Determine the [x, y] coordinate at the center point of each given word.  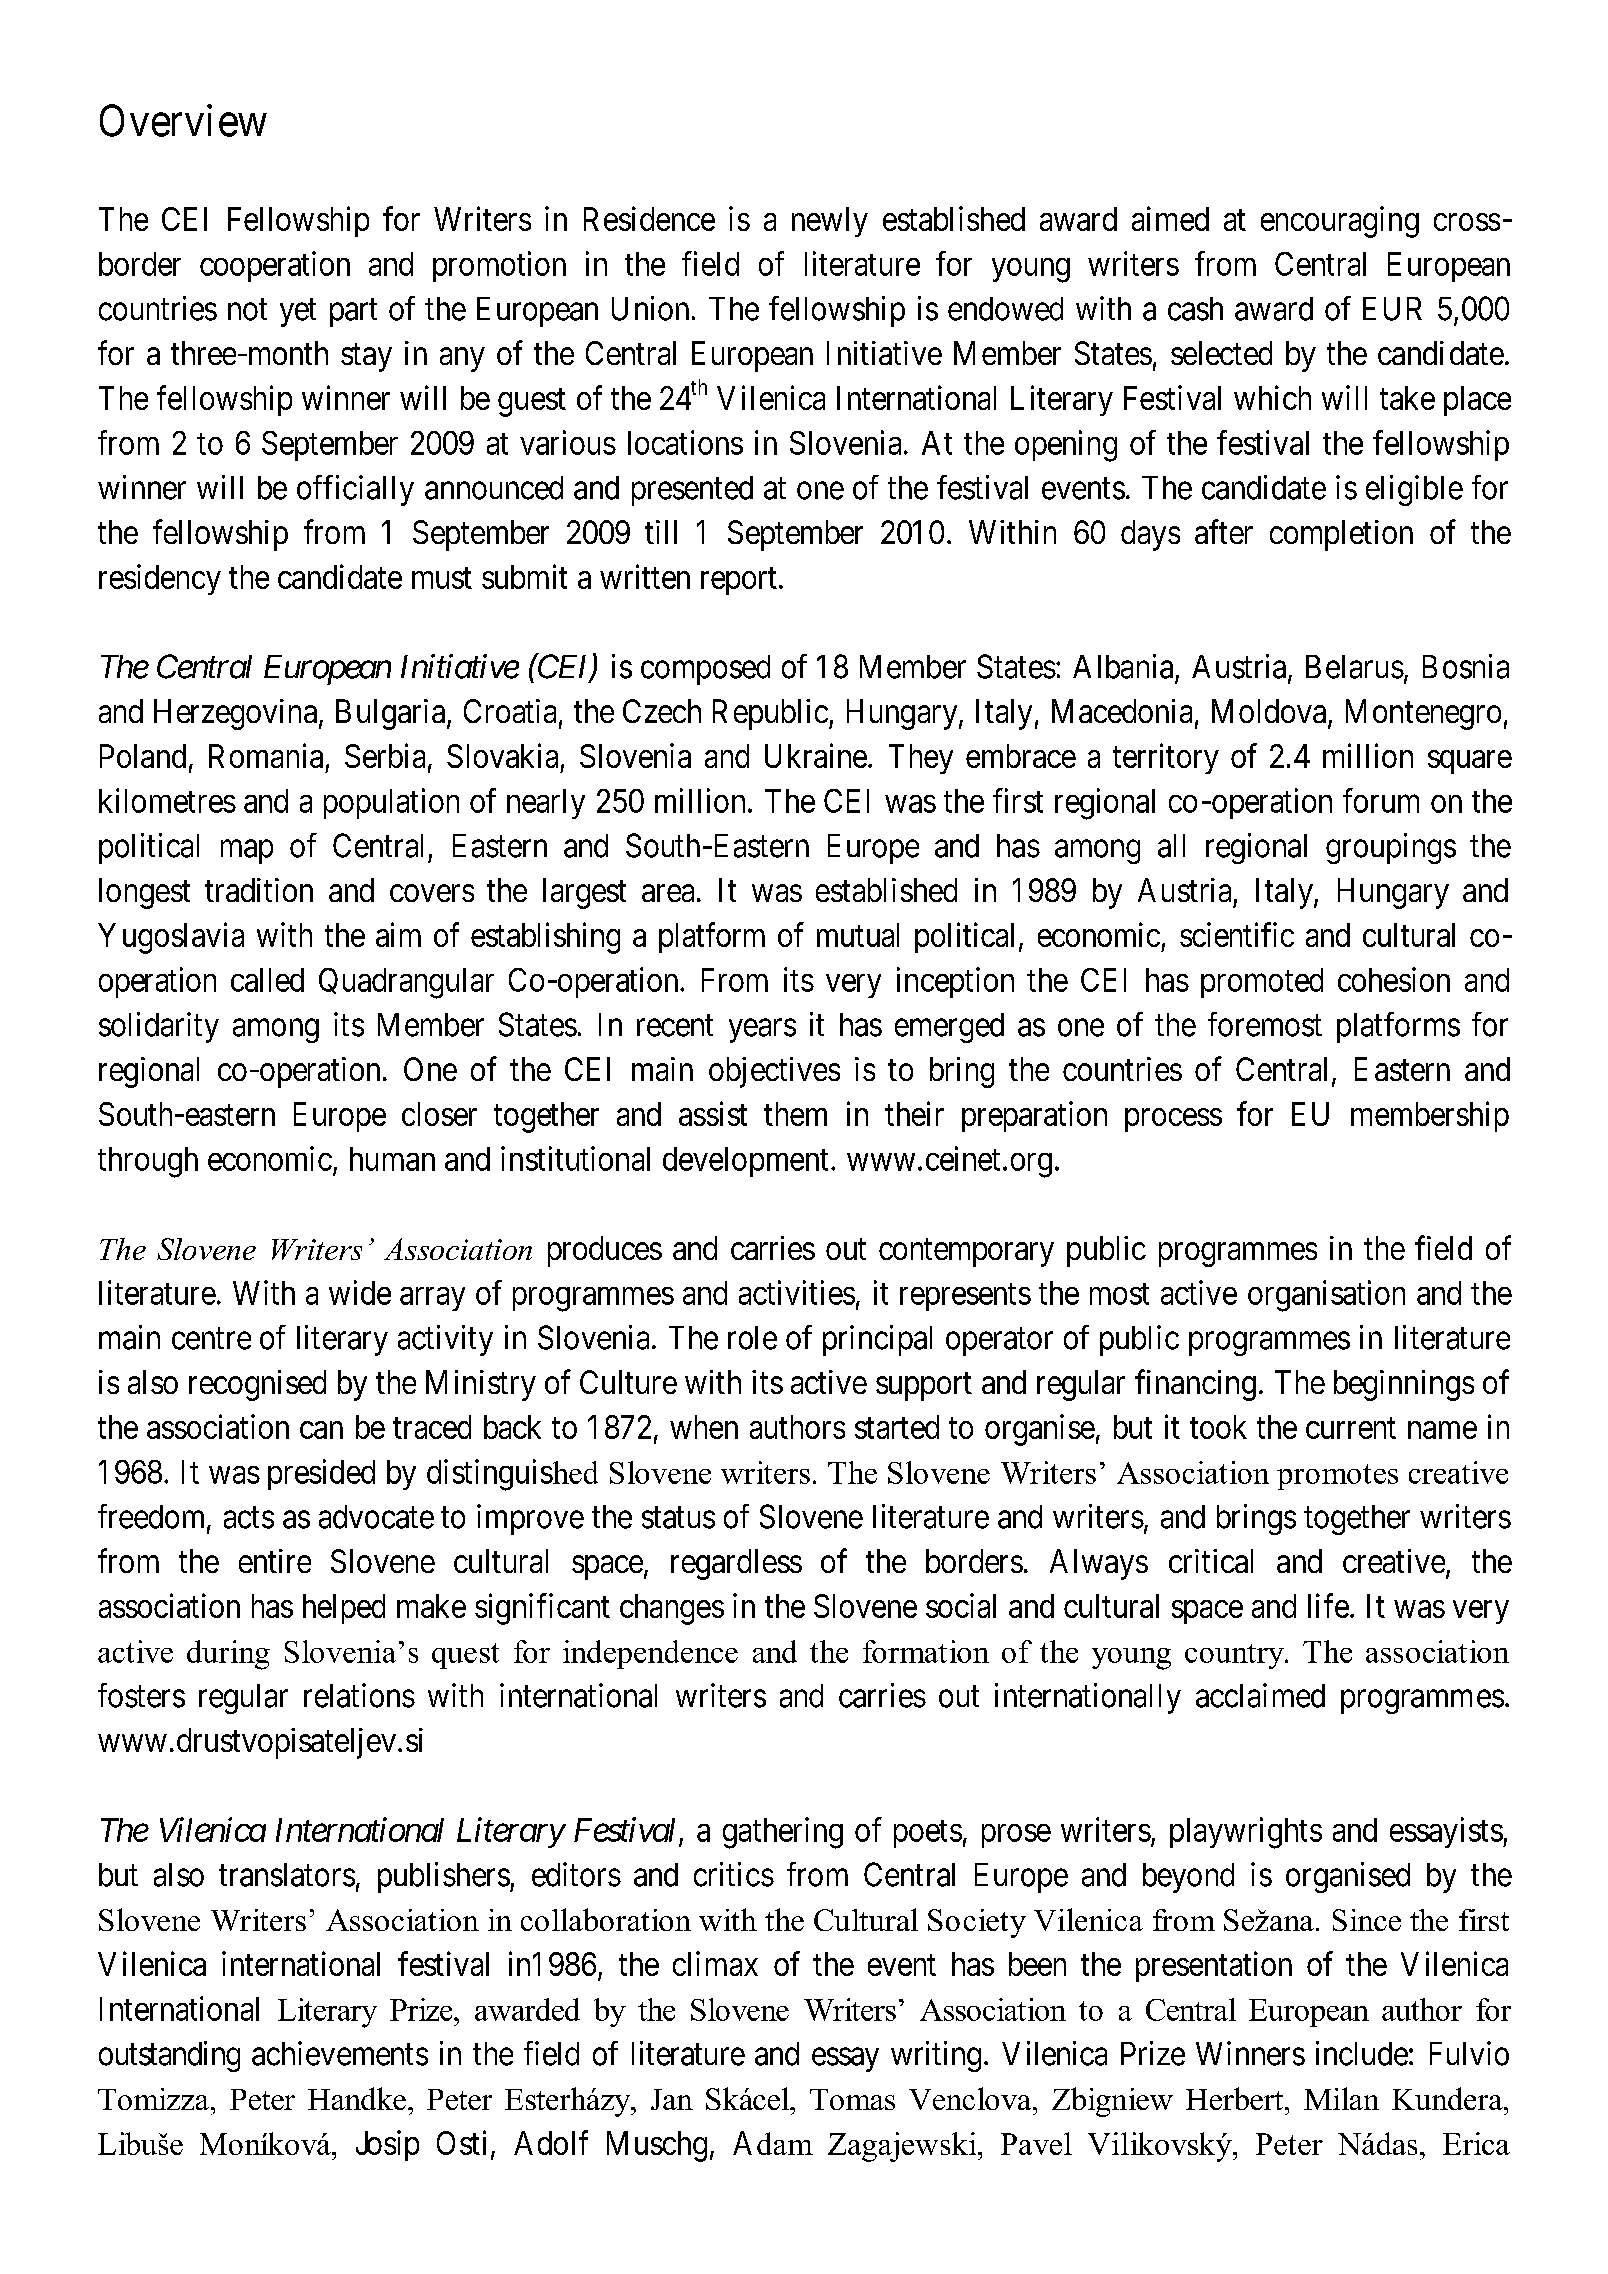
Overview [183, 120]
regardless [736, 1564]
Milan [1341, 2098]
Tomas [852, 2099]
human [392, 1159]
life [1328, 1605]
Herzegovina [237, 714]
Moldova [1270, 712]
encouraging [1340, 222]
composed [705, 670]
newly [830, 222]
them [795, 1114]
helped [344, 1609]
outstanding [169, 2056]
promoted [1262, 983]
